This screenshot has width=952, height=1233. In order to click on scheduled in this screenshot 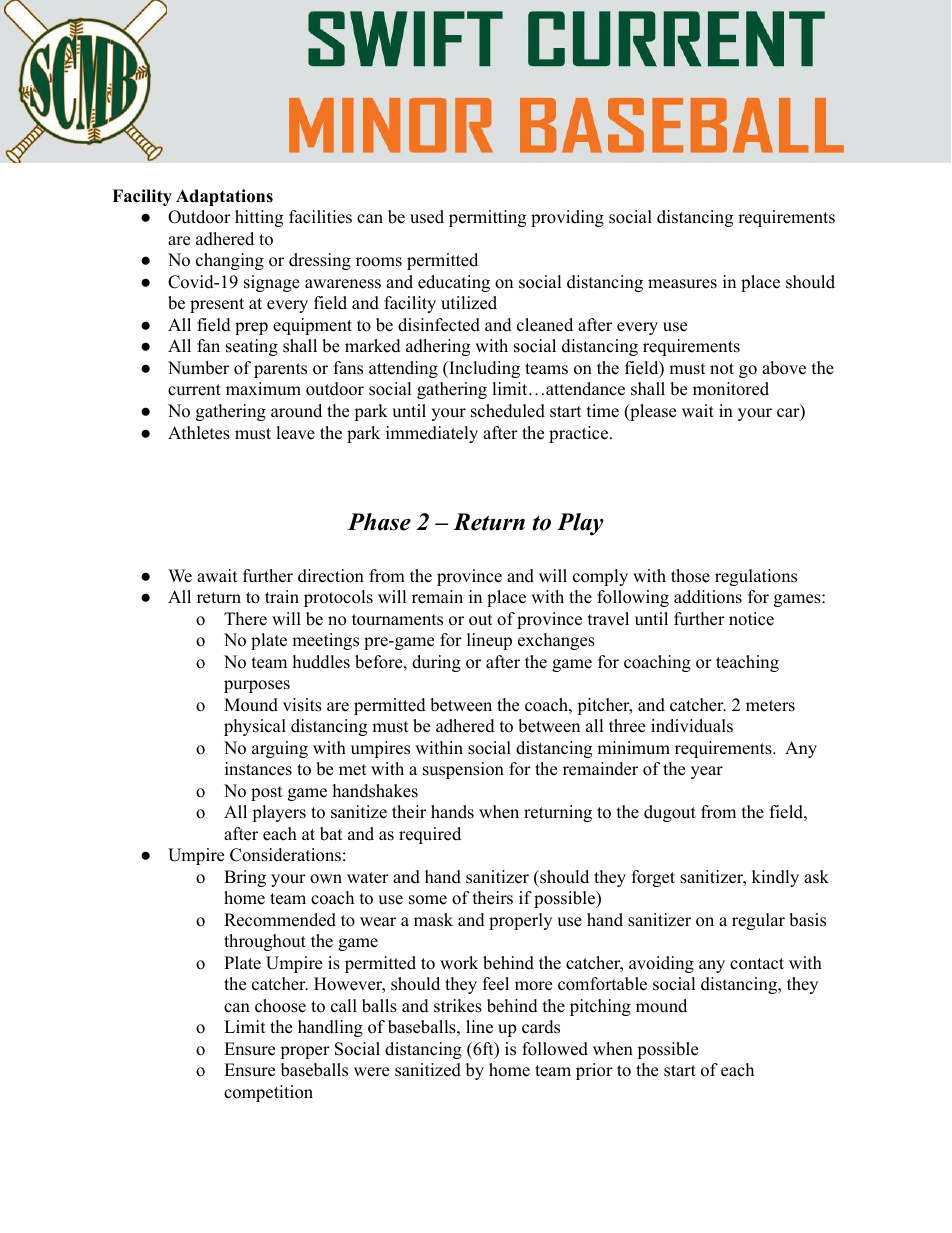, I will do `click(508, 411)`.
